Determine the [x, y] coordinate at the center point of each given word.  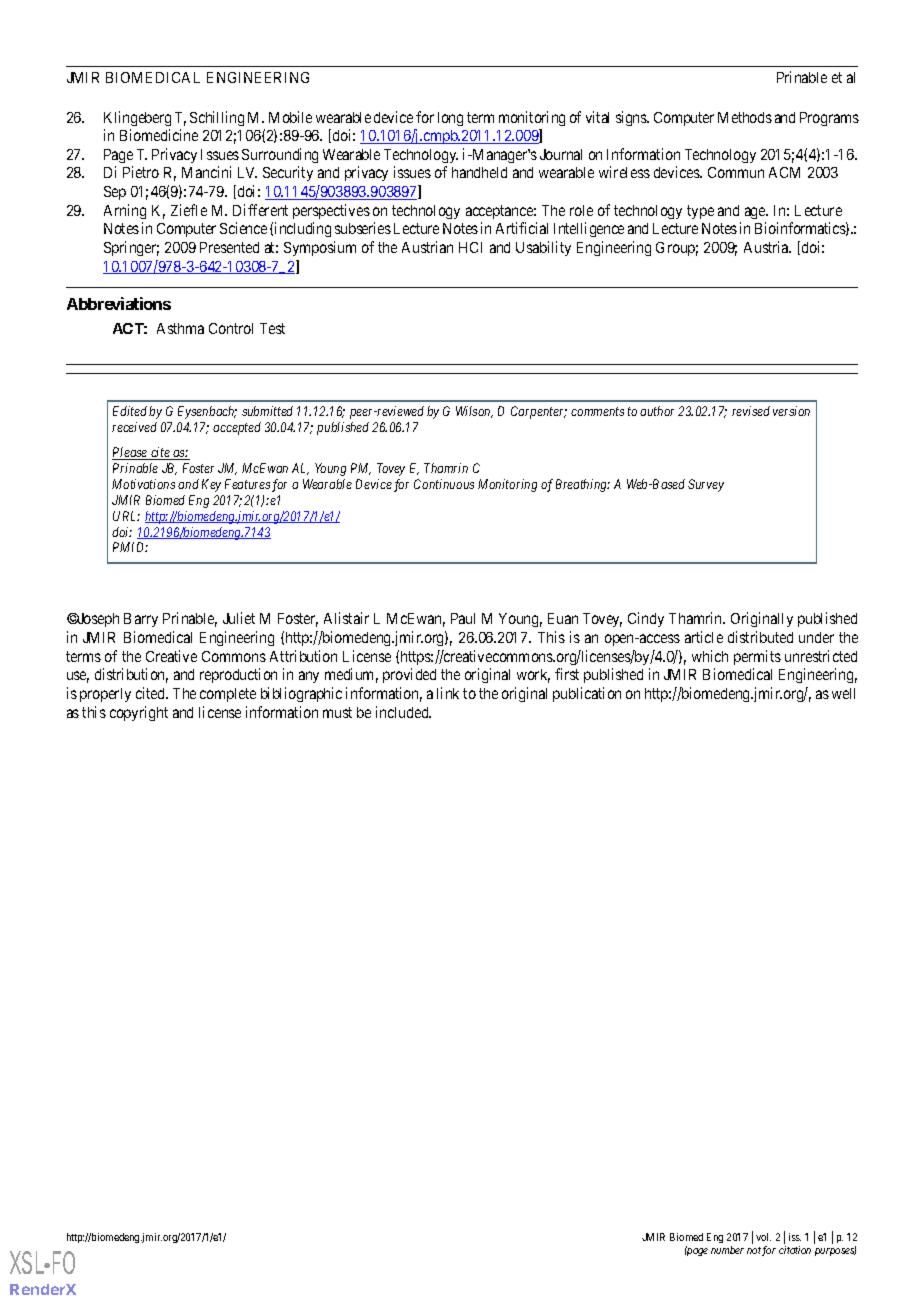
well [843, 693]
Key [211, 485]
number [727, 1250]
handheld [479, 172]
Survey [706, 485]
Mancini [206, 172]
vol [763, 1237]
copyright [139, 713]
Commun [736, 172]
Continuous [444, 484]
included [403, 712]
